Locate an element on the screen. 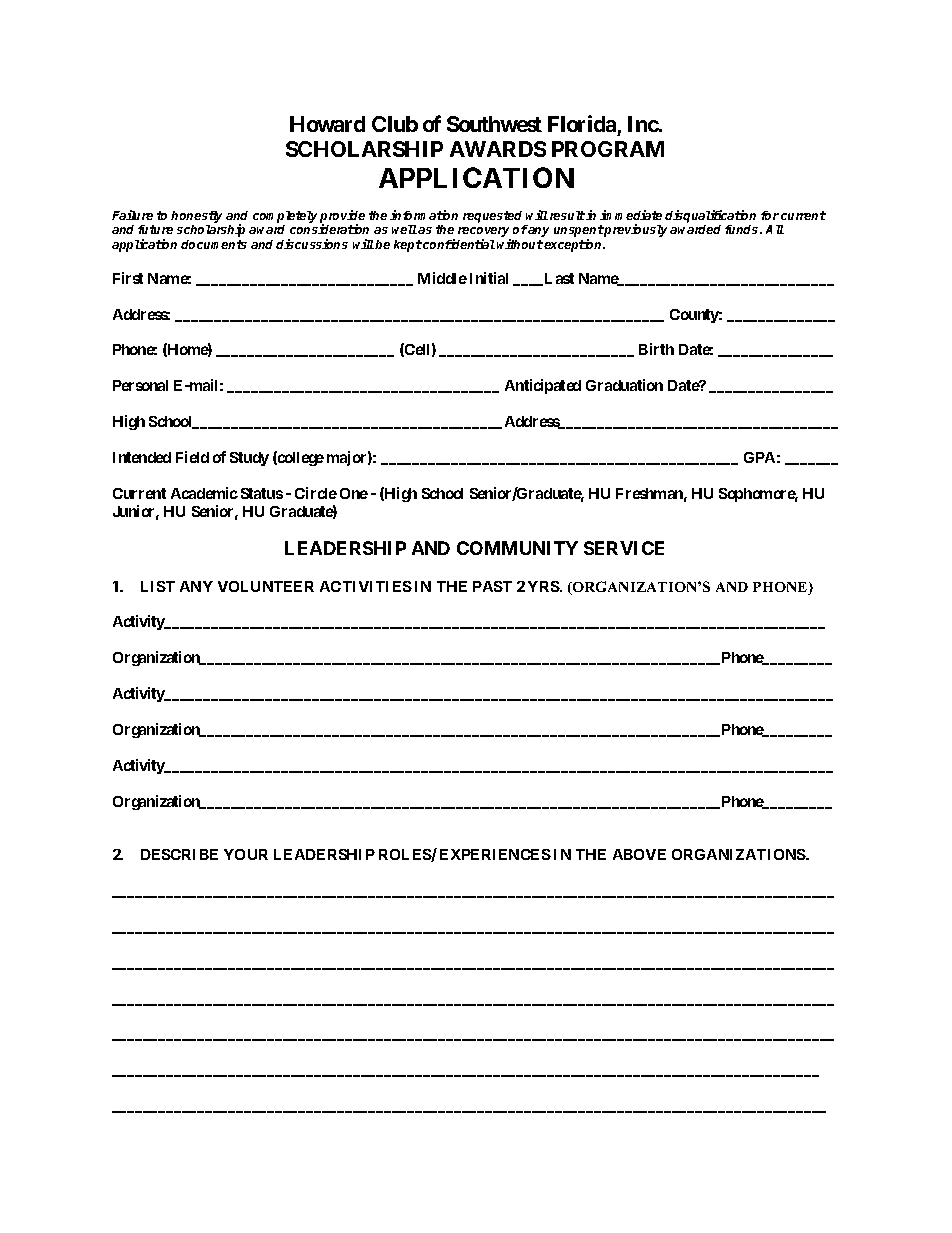 The width and height of the screenshot is (952, 1233). PAST is located at coordinates (492, 586).
